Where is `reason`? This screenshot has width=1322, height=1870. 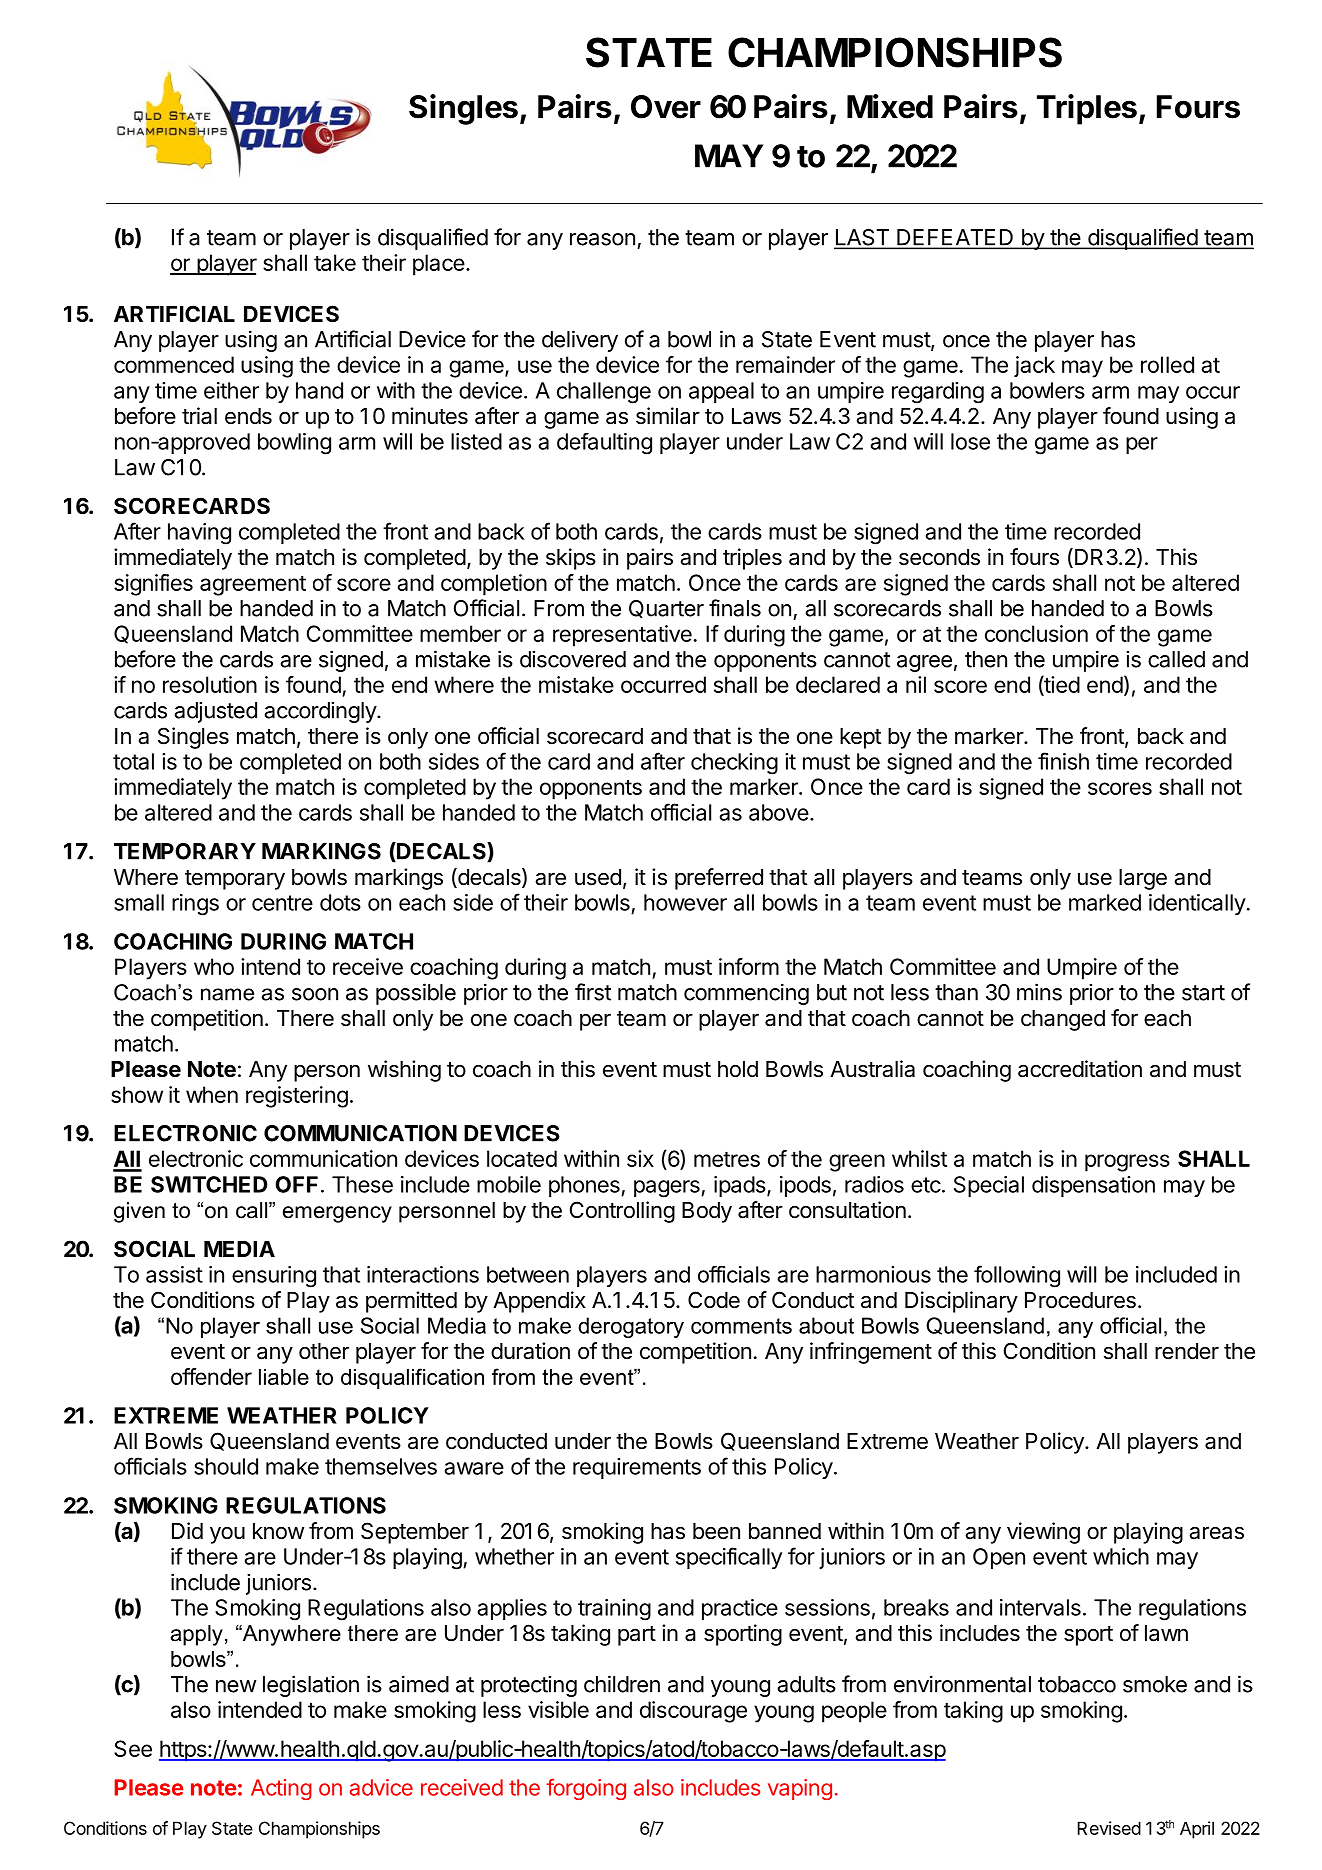 reason is located at coordinates (602, 239).
